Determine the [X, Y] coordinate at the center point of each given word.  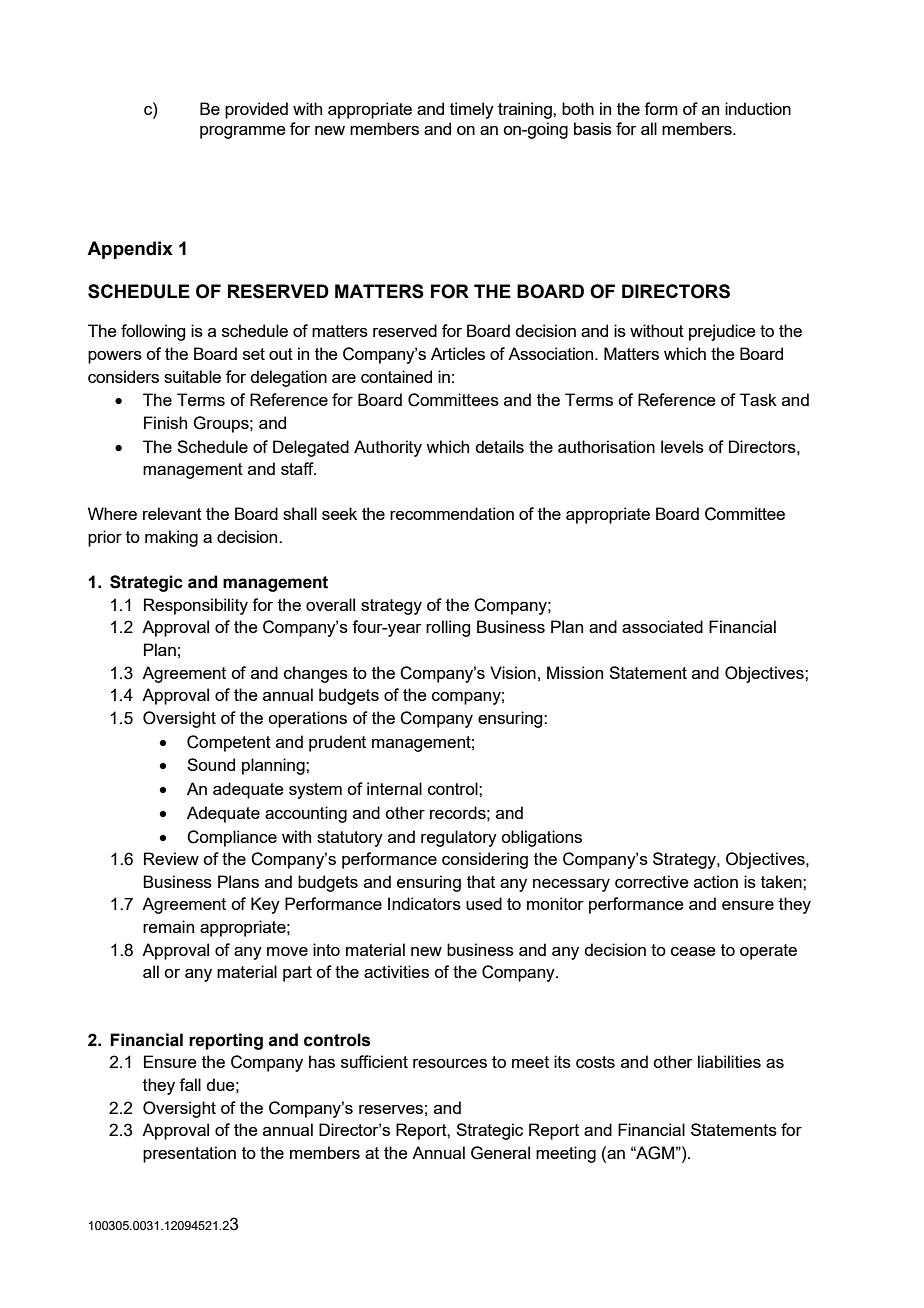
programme [243, 132]
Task [758, 399]
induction [758, 108]
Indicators [424, 903]
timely [472, 110]
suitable [192, 376]
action [716, 881]
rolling [448, 628]
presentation [189, 1154]
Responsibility [196, 606]
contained [396, 376]
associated [662, 626]
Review [171, 858]
